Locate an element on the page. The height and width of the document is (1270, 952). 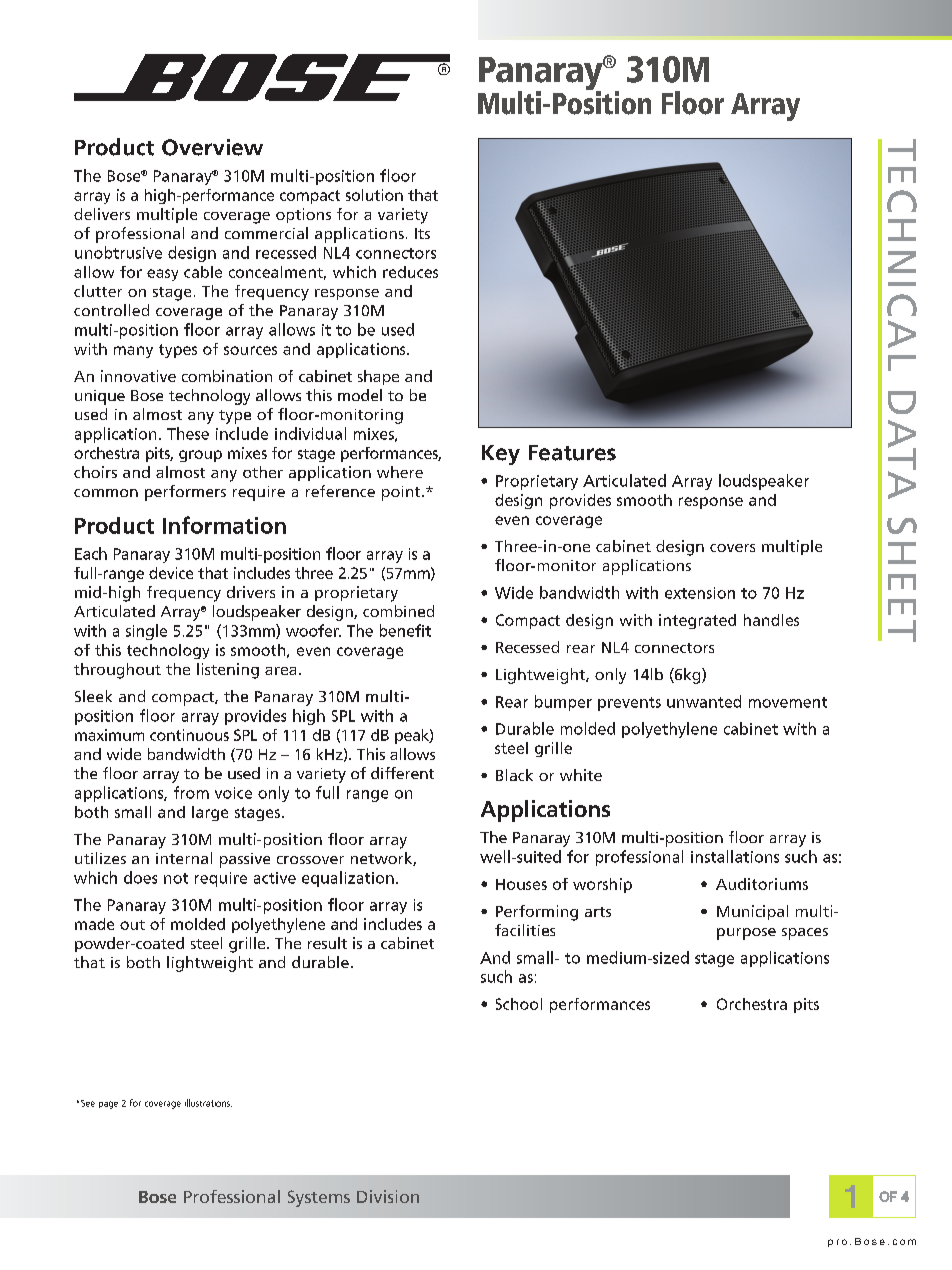
covers is located at coordinates (732, 548).
